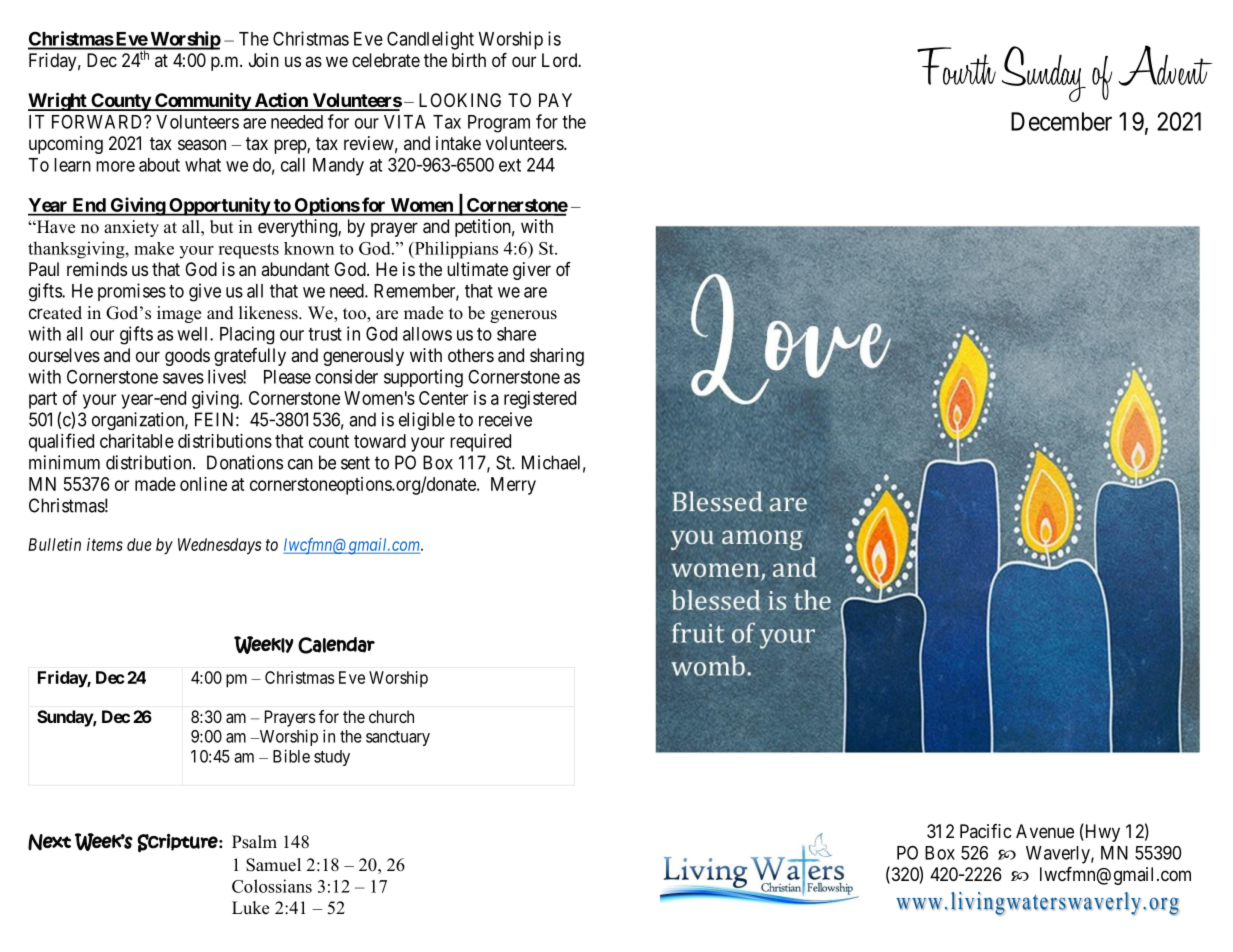  What do you see at coordinates (203, 484) in the document?
I see `online` at bounding box center [203, 484].
